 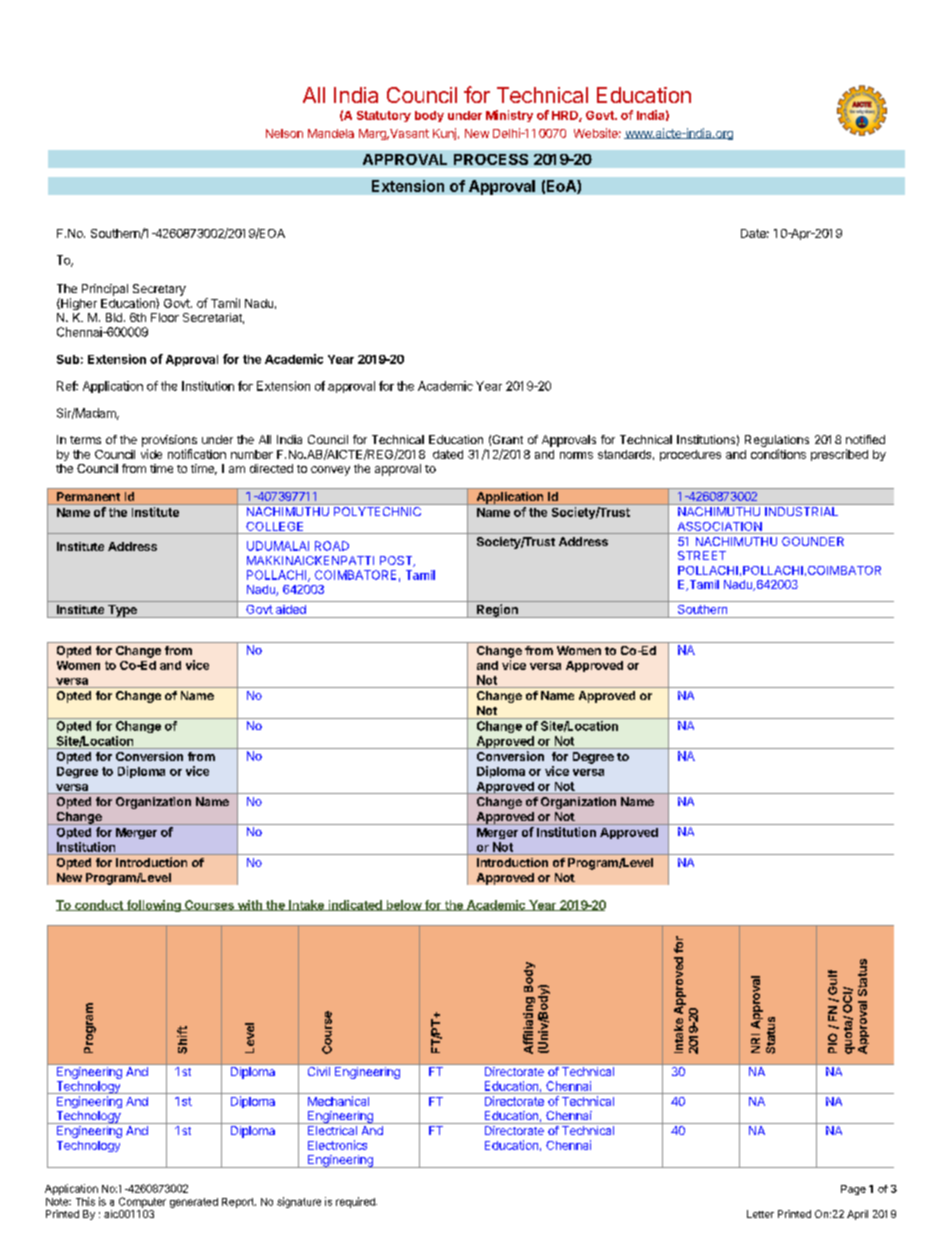 What do you see at coordinates (151, 454) in the page?
I see `vide` at bounding box center [151, 454].
